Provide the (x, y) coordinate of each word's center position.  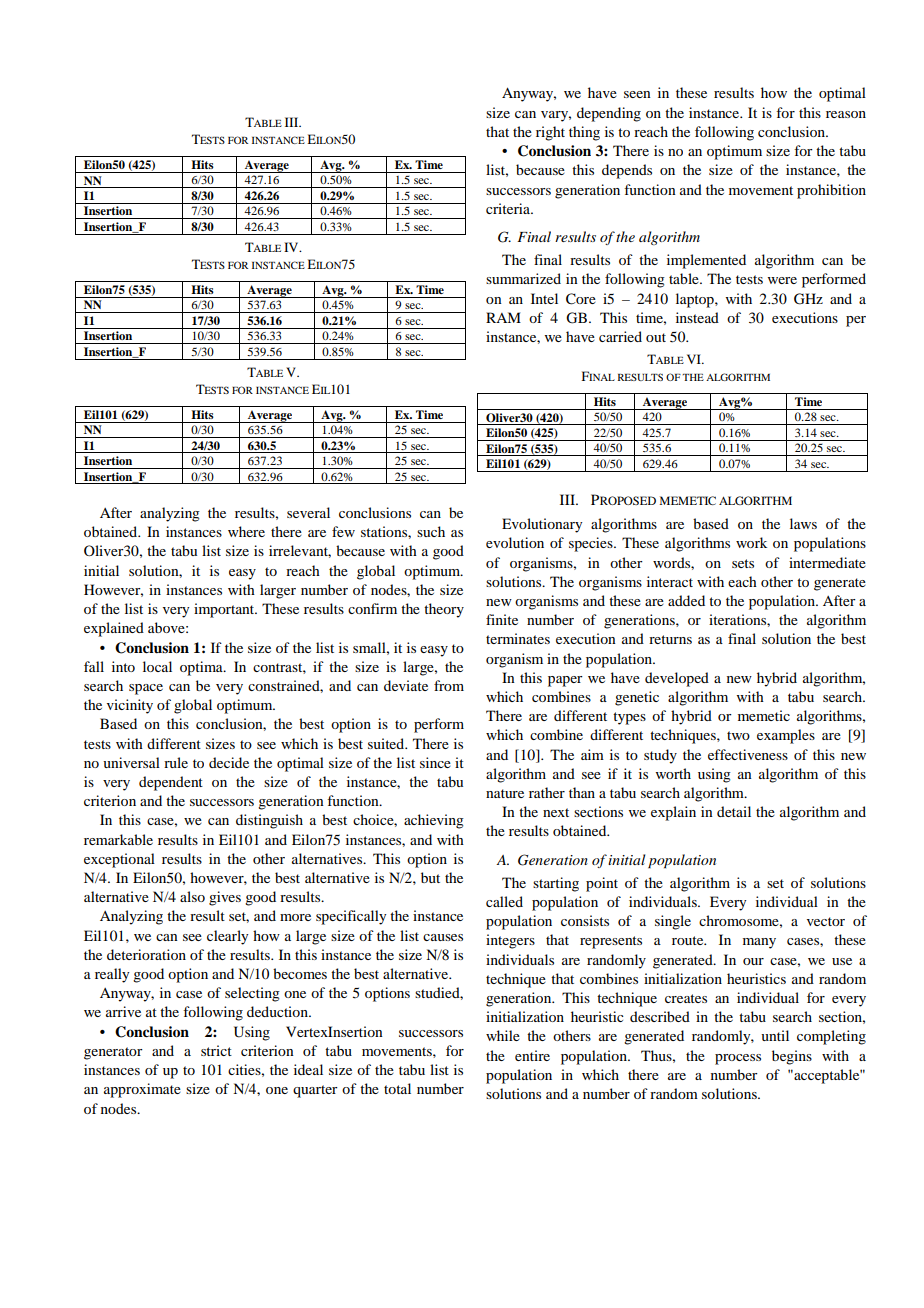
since (435, 762)
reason (846, 114)
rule (176, 762)
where (246, 531)
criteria (509, 208)
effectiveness (748, 754)
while (503, 1035)
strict (216, 1050)
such (431, 531)
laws (803, 523)
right (550, 133)
